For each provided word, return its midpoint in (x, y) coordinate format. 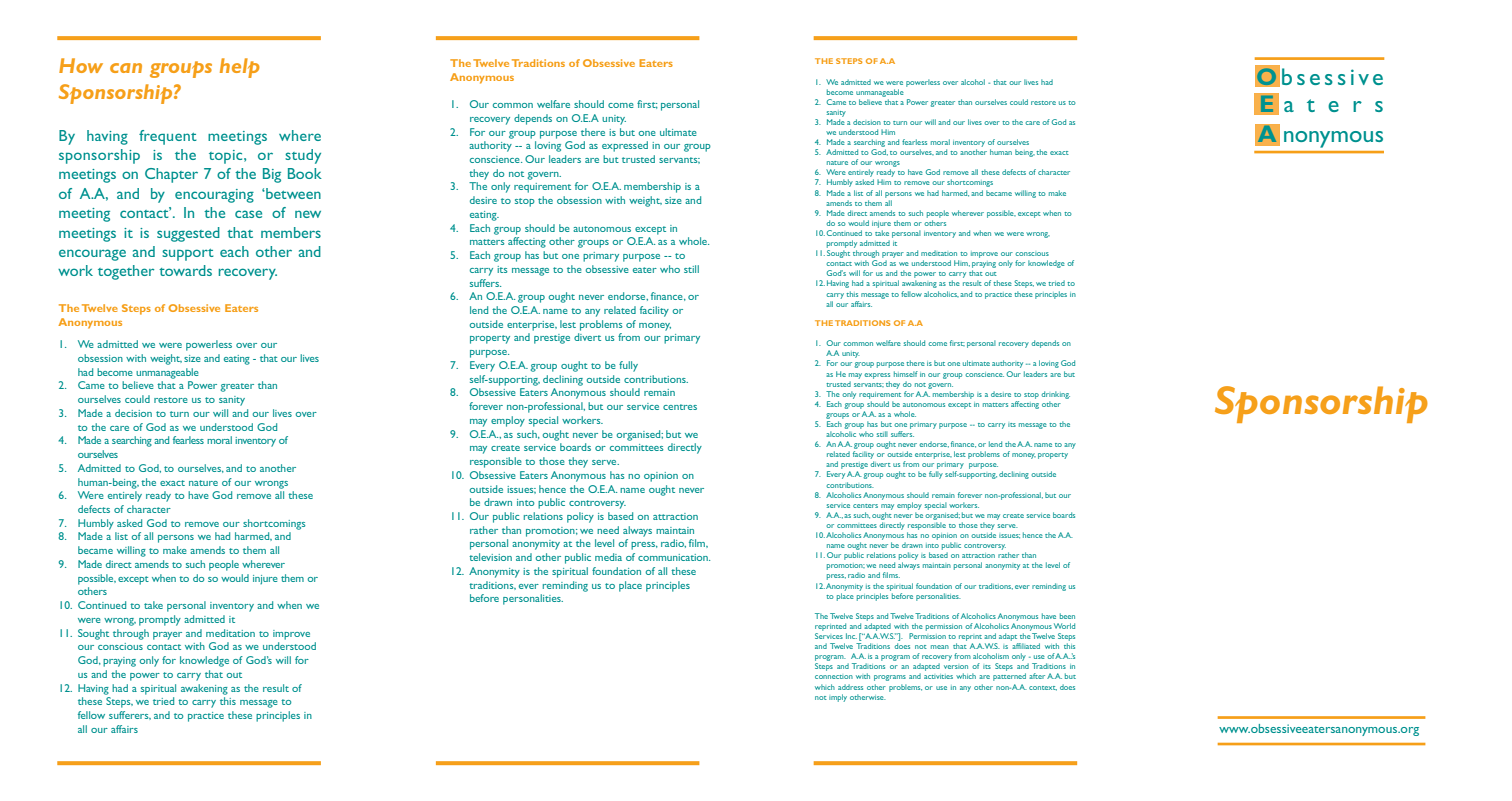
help (240, 68)
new (308, 214)
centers (865, 506)
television (490, 557)
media (608, 557)
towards (185, 270)
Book (305, 173)
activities (938, 676)
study (303, 156)
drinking (1056, 395)
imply (838, 698)
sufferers (130, 715)
